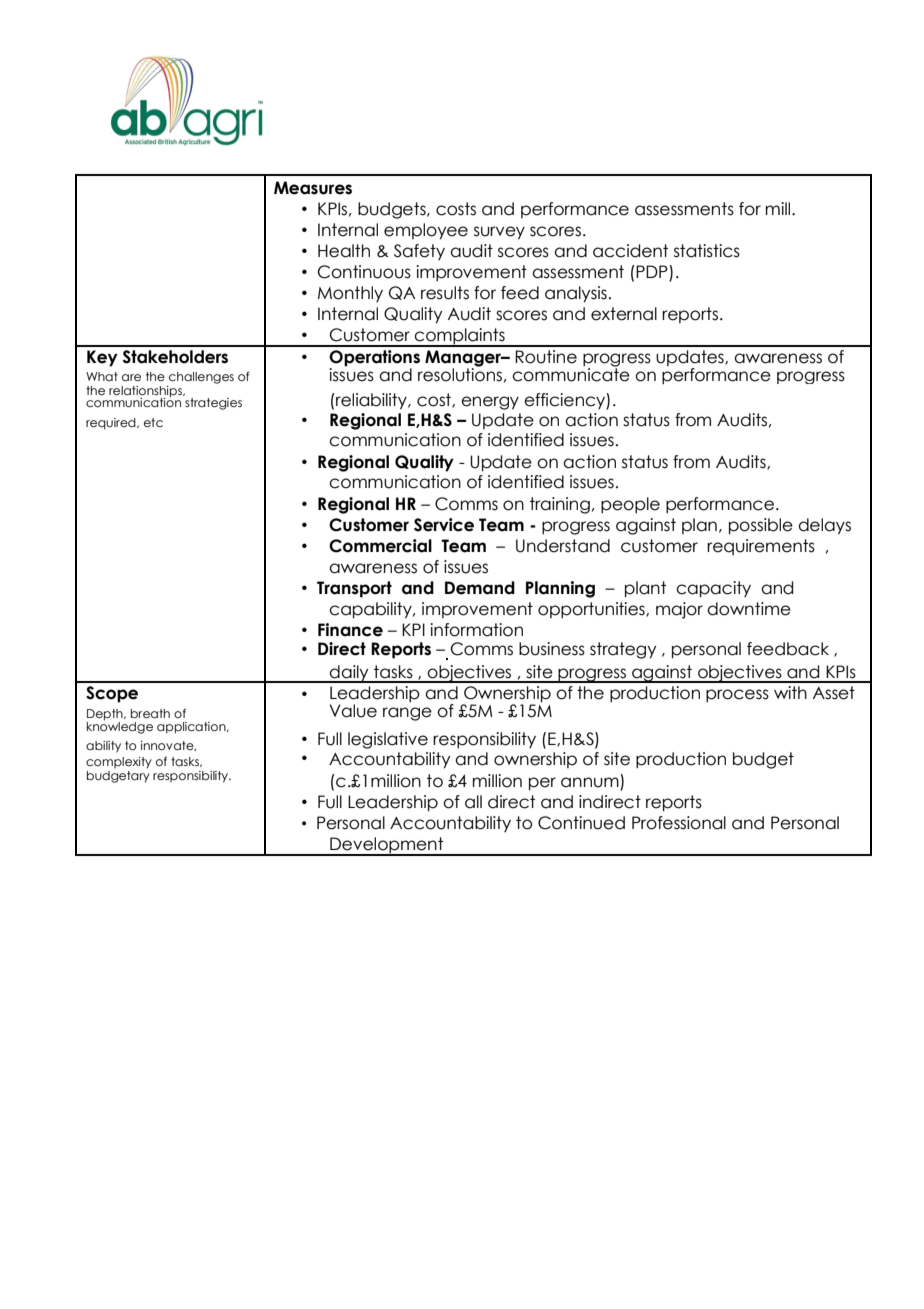  I want to click on Scope, so click(112, 694).
